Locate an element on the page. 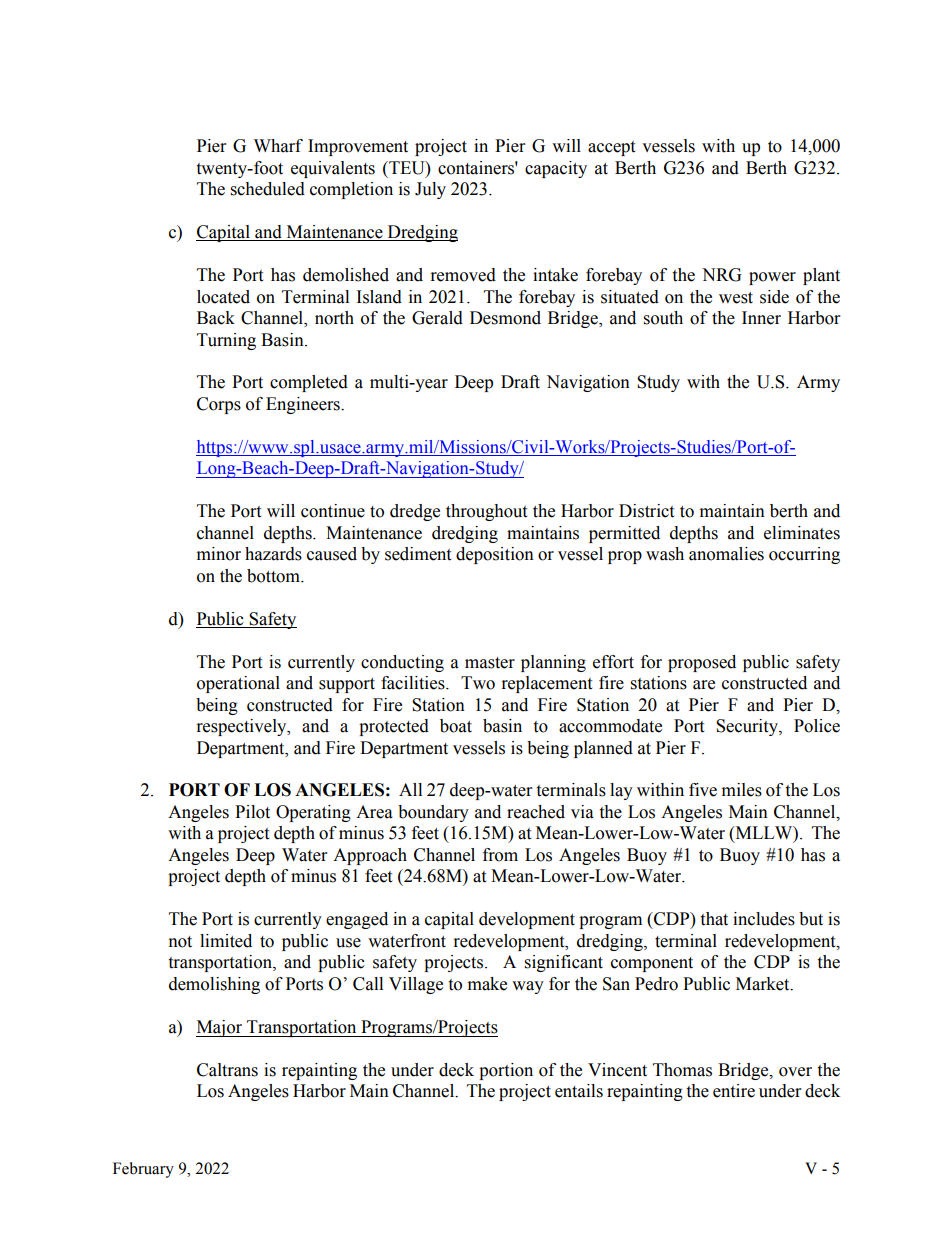  anomalies is located at coordinates (726, 554).
